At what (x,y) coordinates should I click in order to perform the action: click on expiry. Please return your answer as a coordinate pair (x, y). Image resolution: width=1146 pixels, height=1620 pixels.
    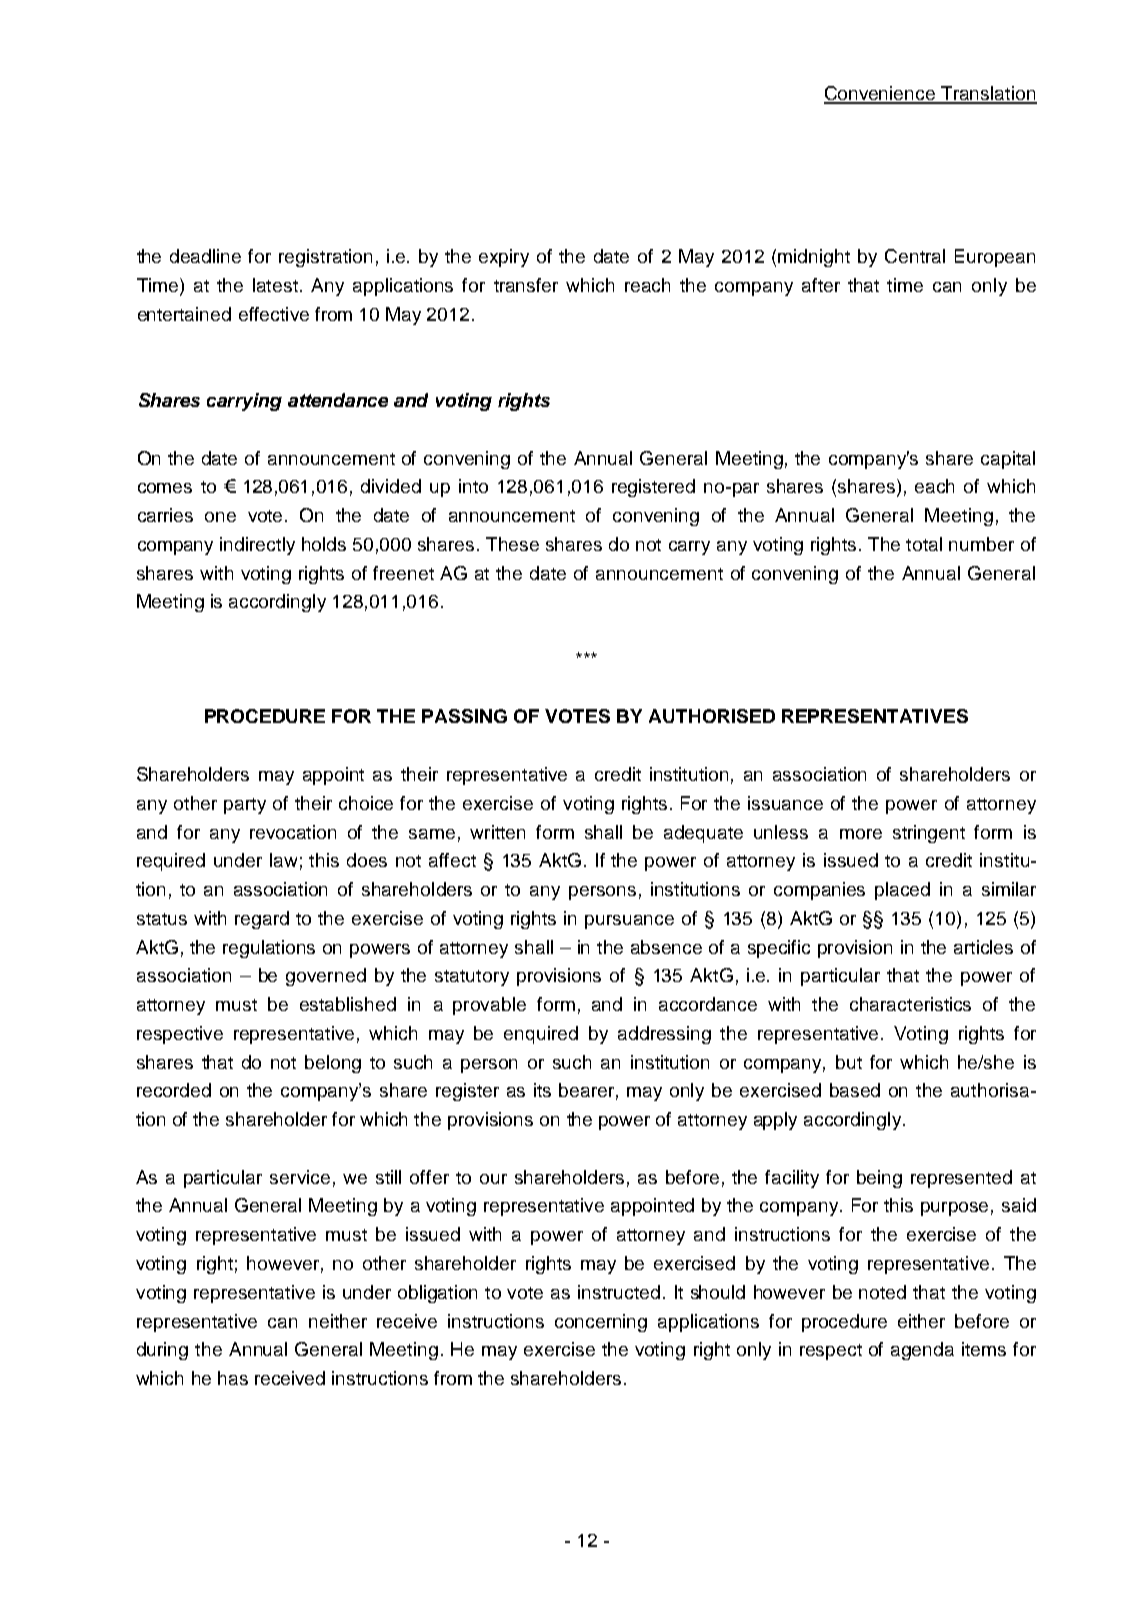
    Looking at the image, I should click on (504, 258).
